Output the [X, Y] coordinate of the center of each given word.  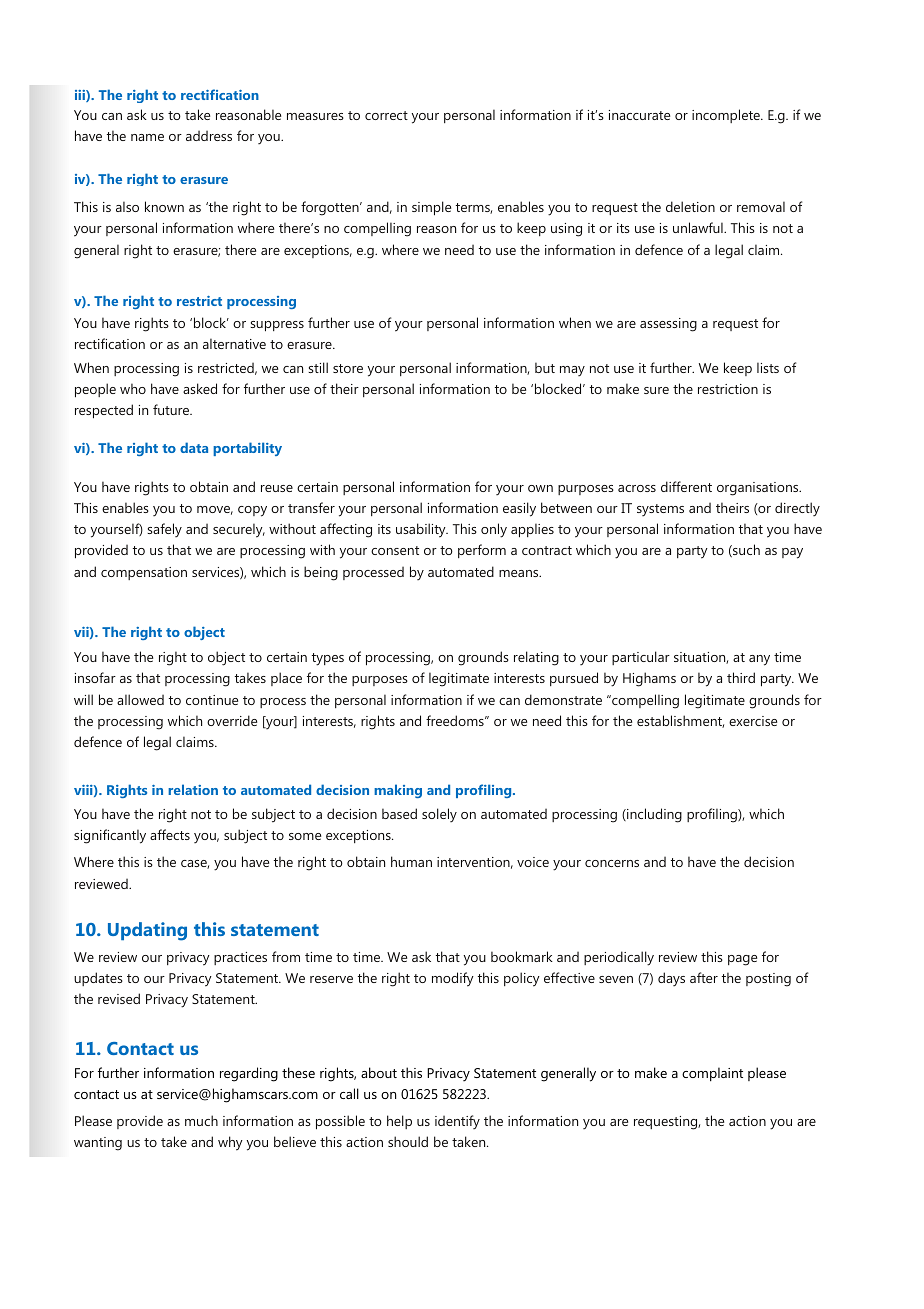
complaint [712, 1074]
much [201, 1120]
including [653, 815]
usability [422, 530]
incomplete [727, 116]
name [147, 137]
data [194, 447]
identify [457, 1122]
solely [439, 815]
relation [193, 789]
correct [386, 115]
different [686, 486]
